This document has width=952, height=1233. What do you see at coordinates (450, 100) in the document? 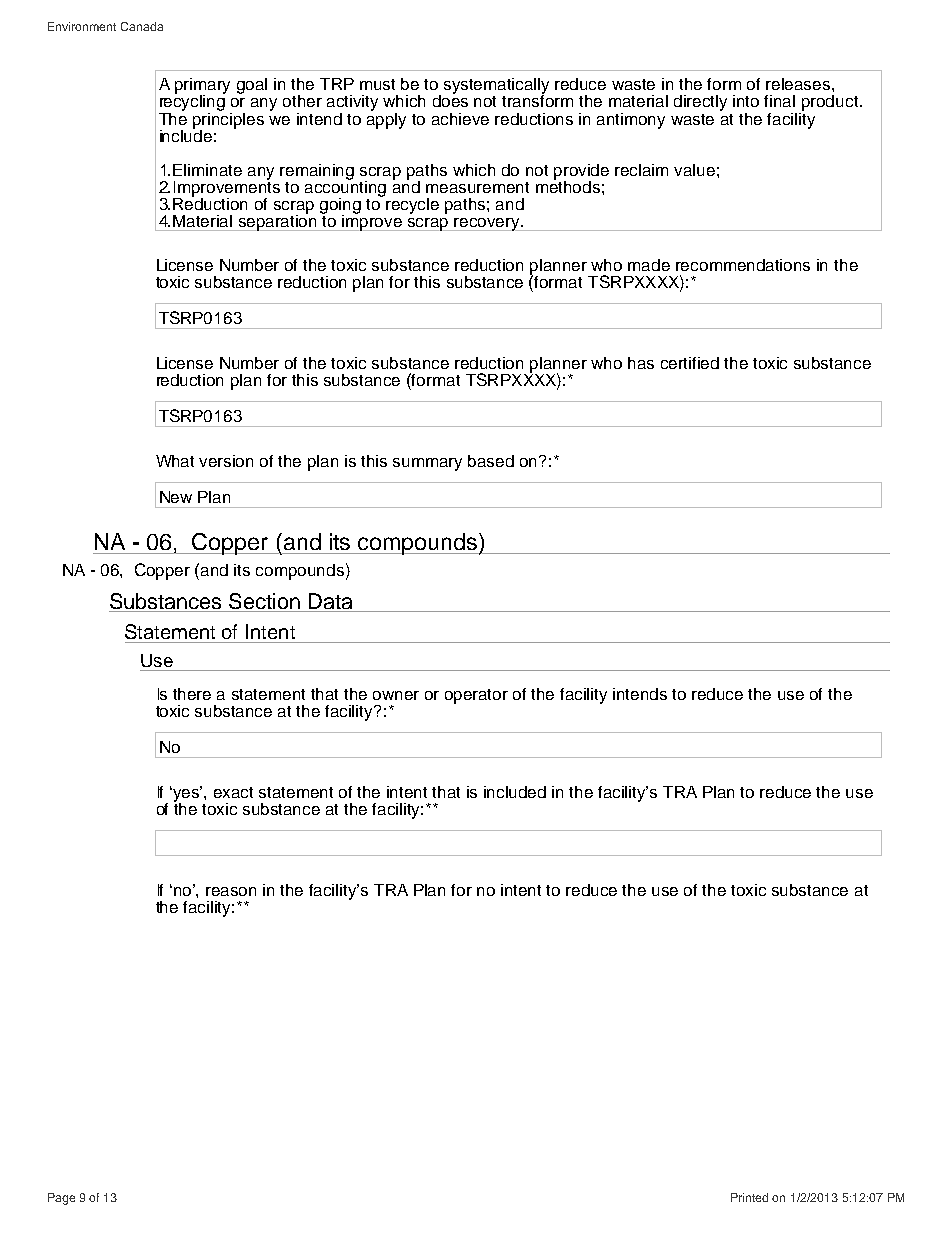
I see `does` at bounding box center [450, 100].
